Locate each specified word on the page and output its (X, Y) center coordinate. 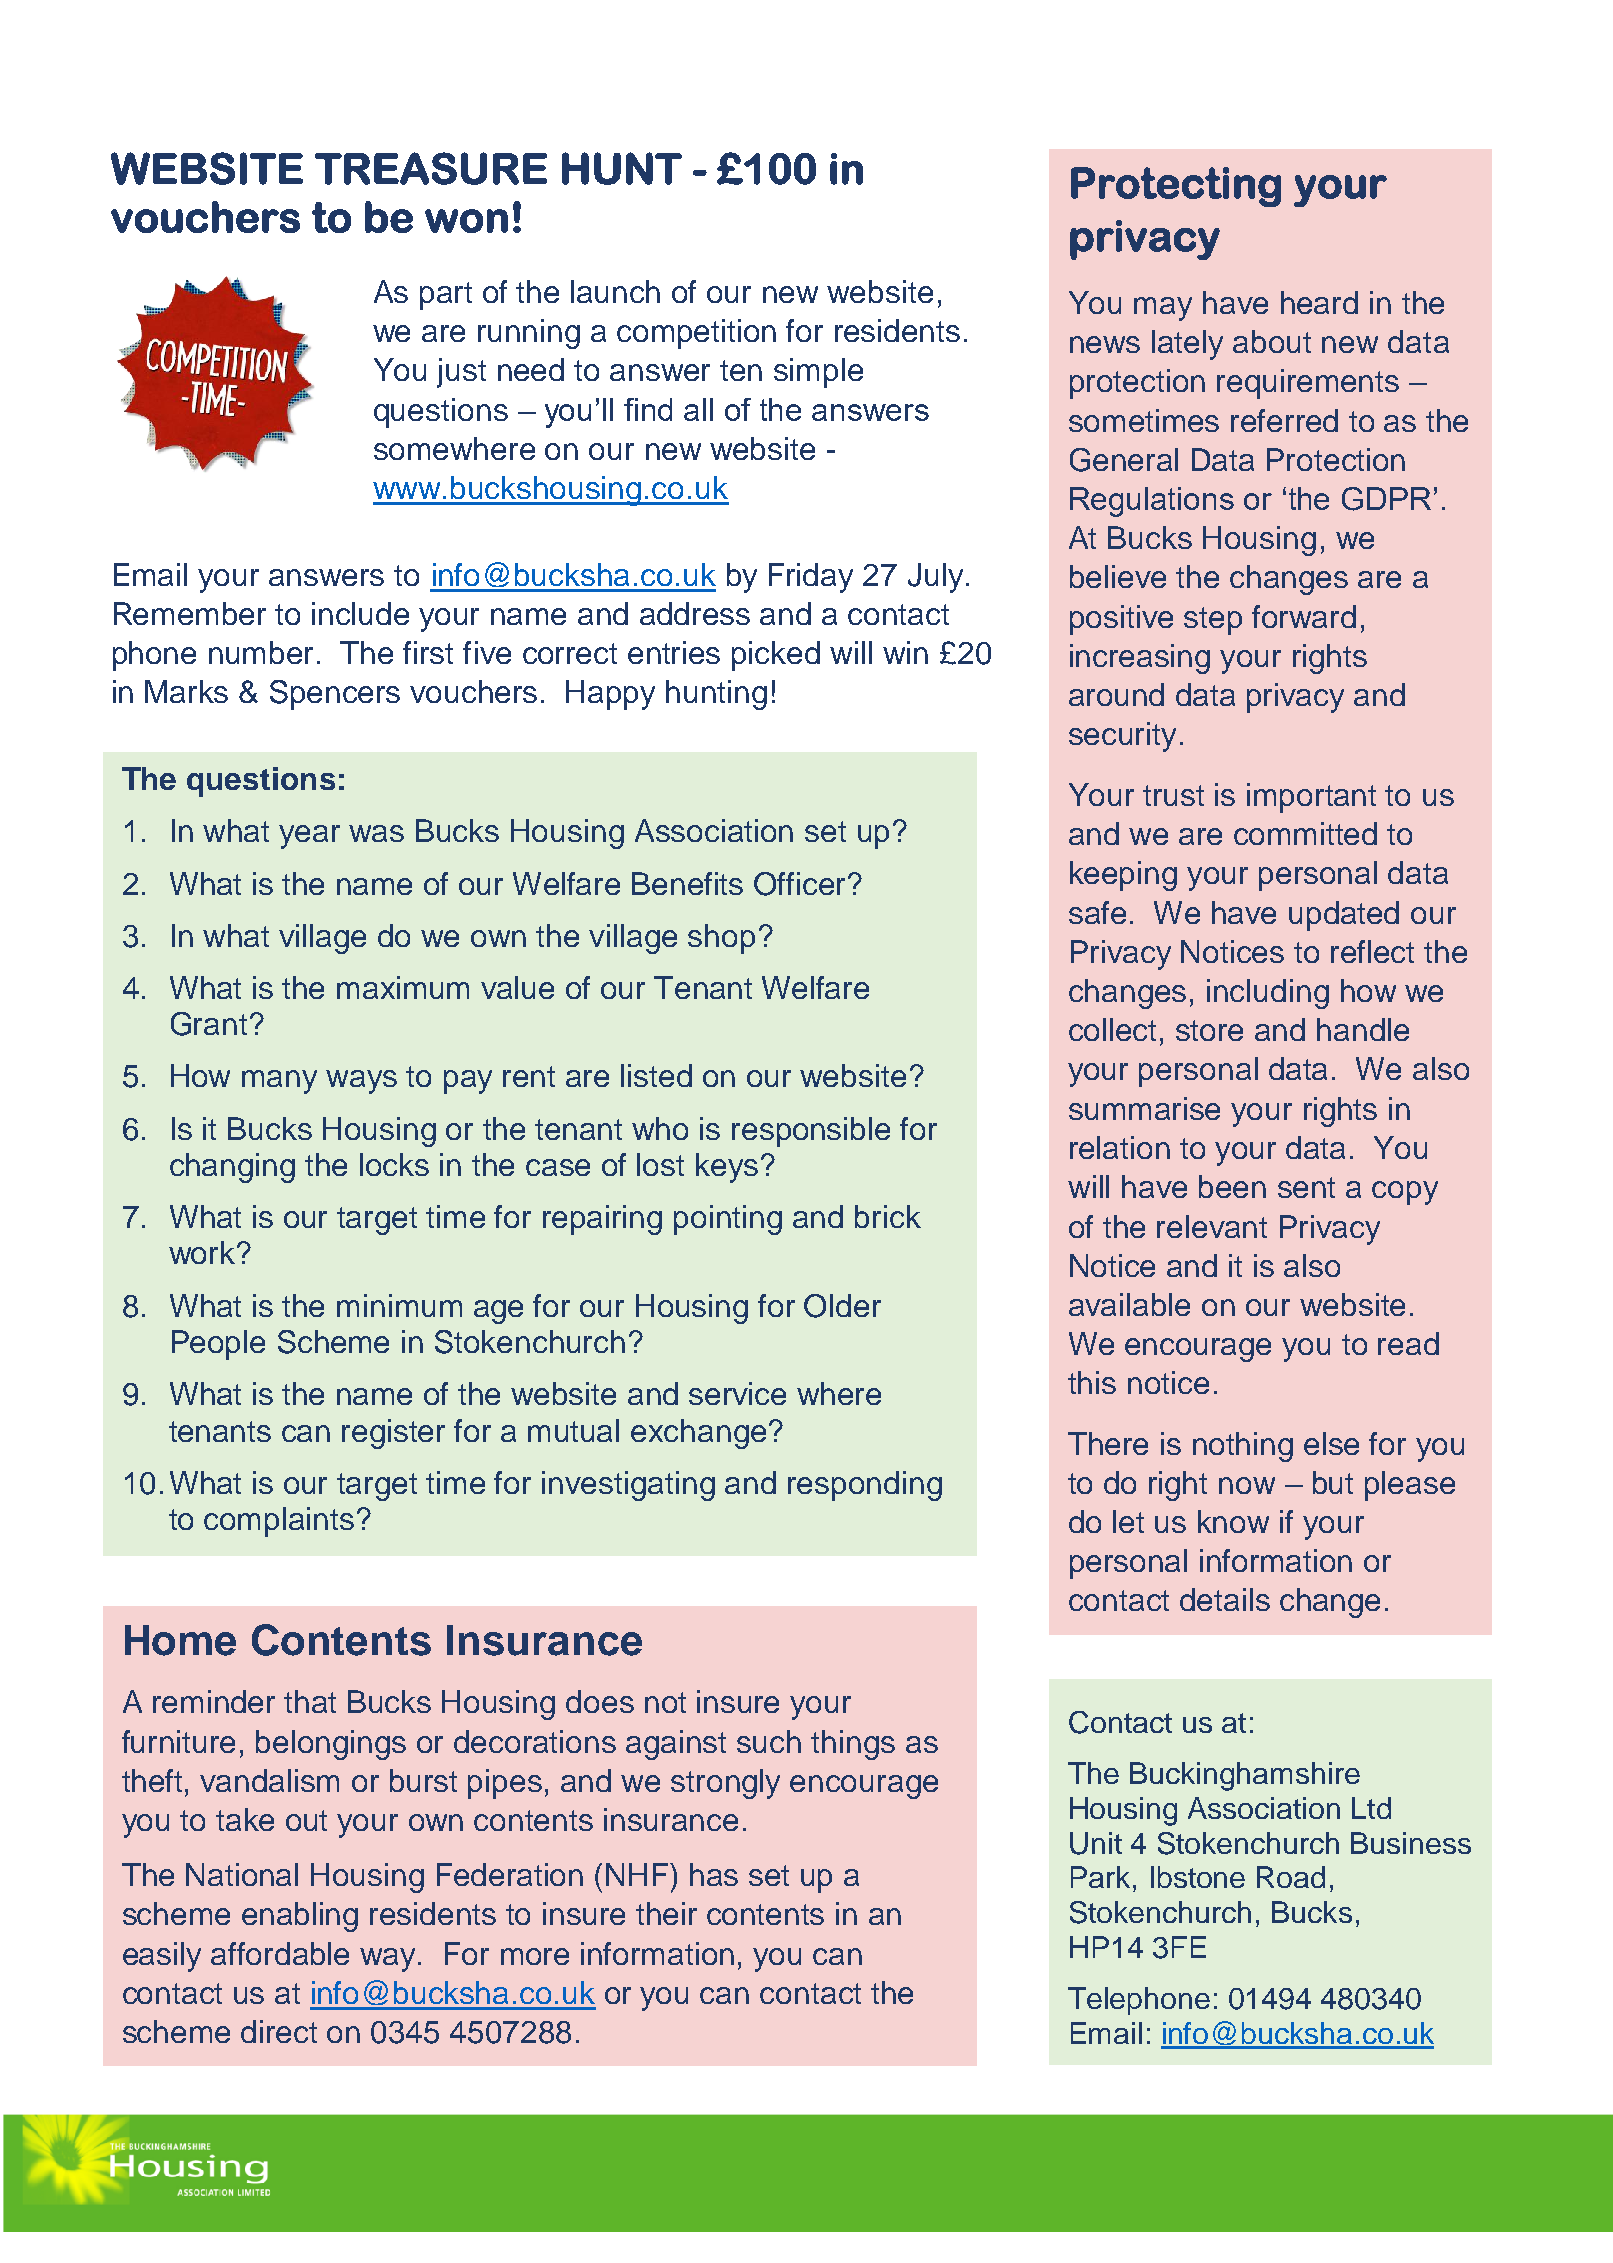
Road (1291, 1877)
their (666, 1913)
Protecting (1176, 187)
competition (696, 334)
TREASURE (431, 168)
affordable (280, 1953)
